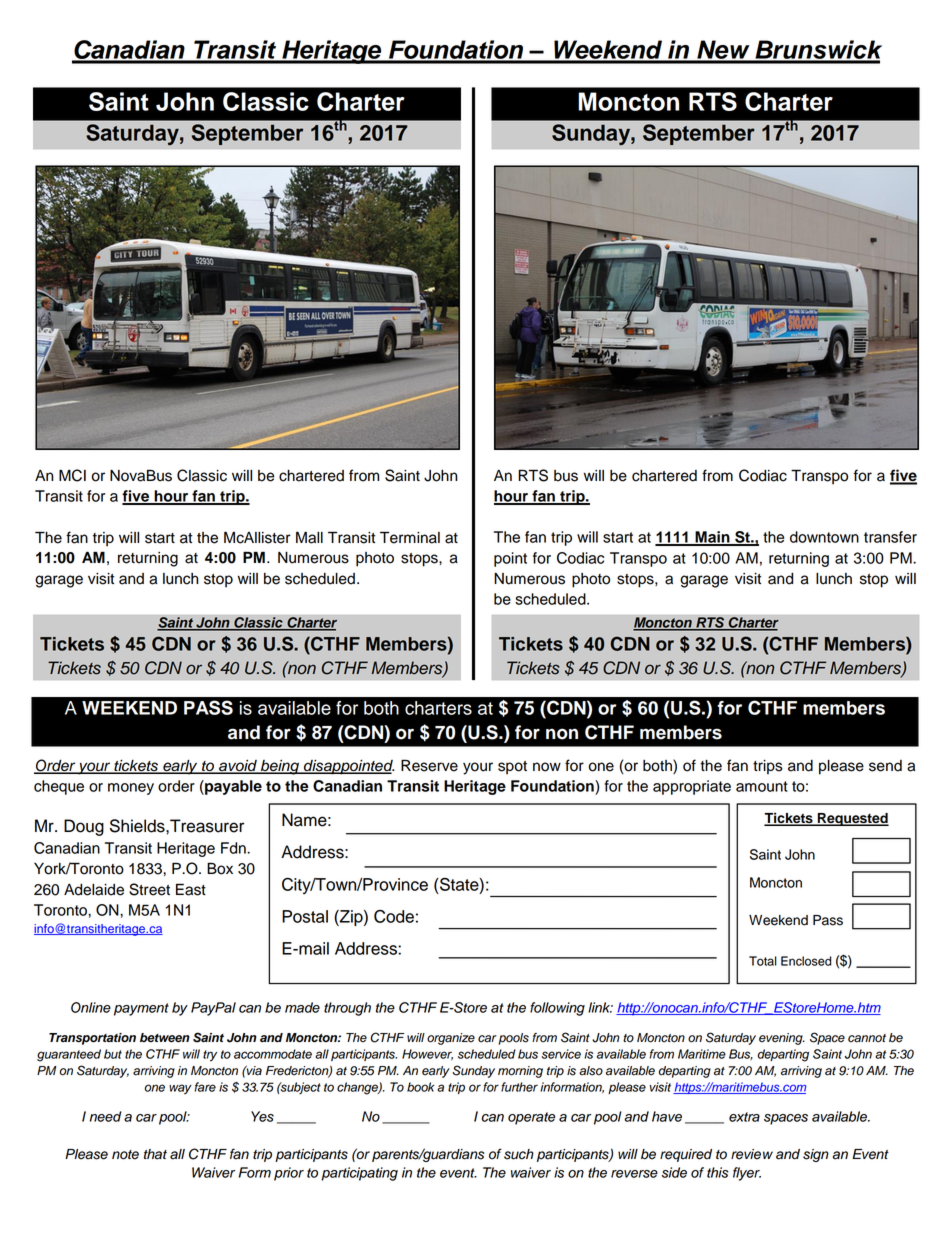  What do you see at coordinates (72, 475) in the page?
I see `MCI` at bounding box center [72, 475].
